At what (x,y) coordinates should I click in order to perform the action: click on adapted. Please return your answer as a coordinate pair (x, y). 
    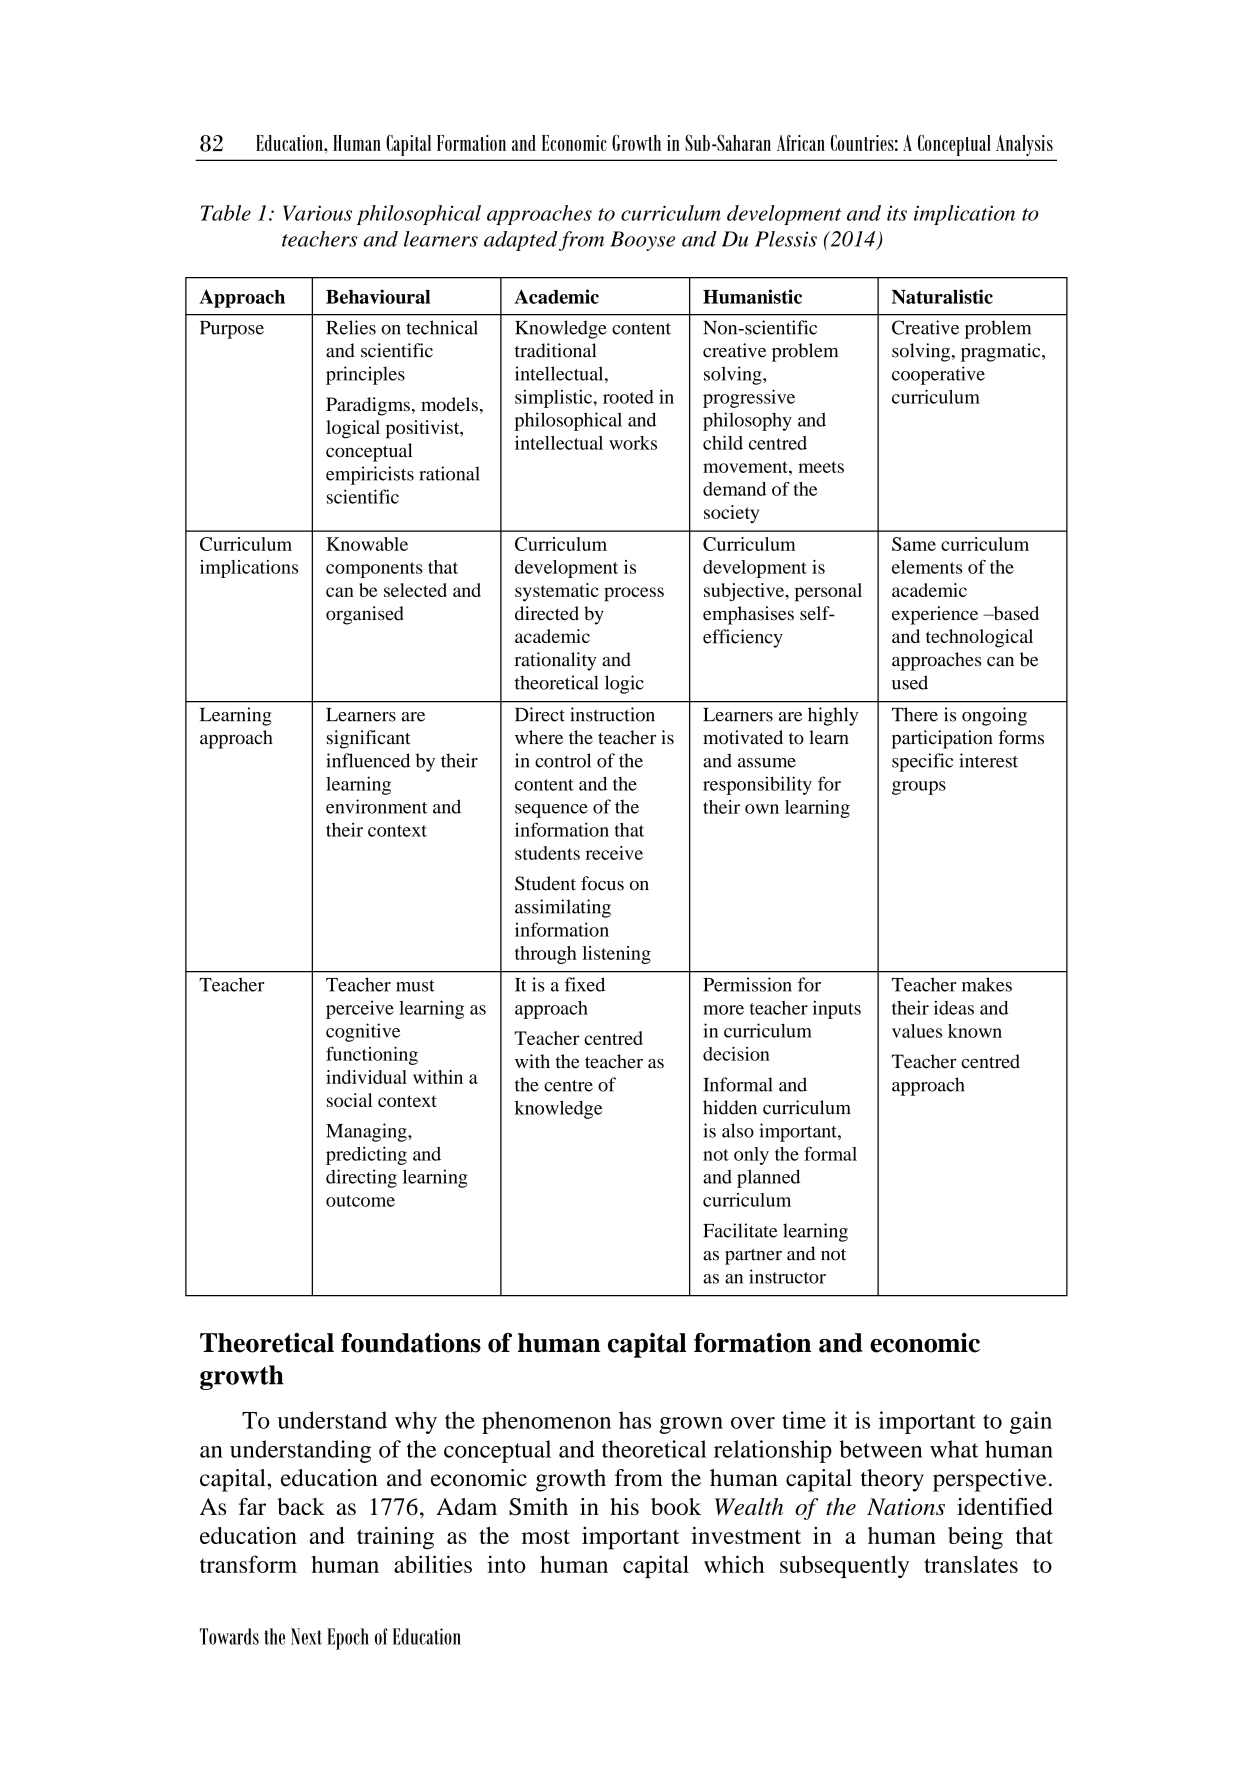
    Looking at the image, I should click on (521, 241).
